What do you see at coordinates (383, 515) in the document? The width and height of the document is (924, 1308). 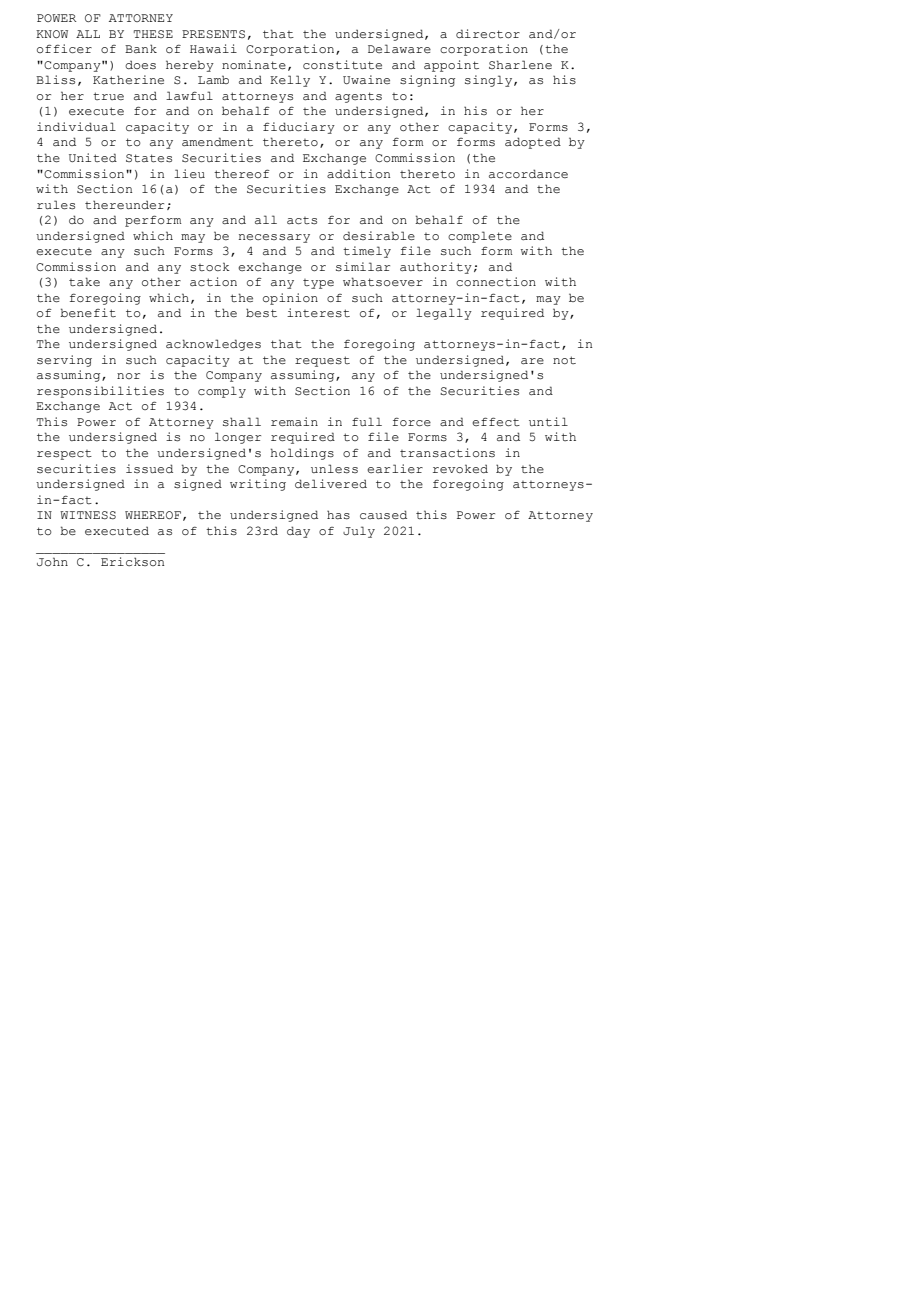 I see `caused` at bounding box center [383, 515].
